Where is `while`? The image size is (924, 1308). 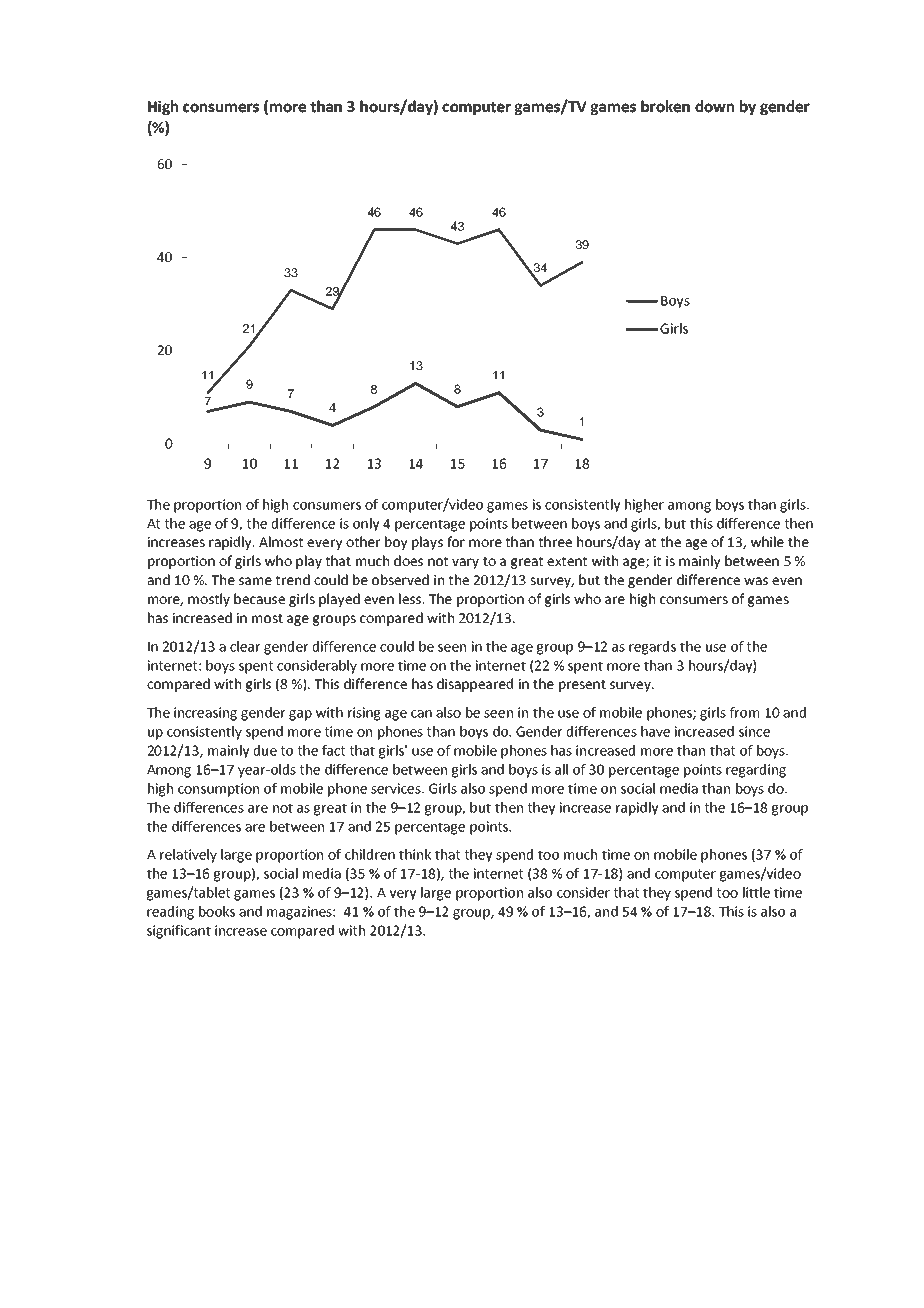
while is located at coordinates (767, 541).
